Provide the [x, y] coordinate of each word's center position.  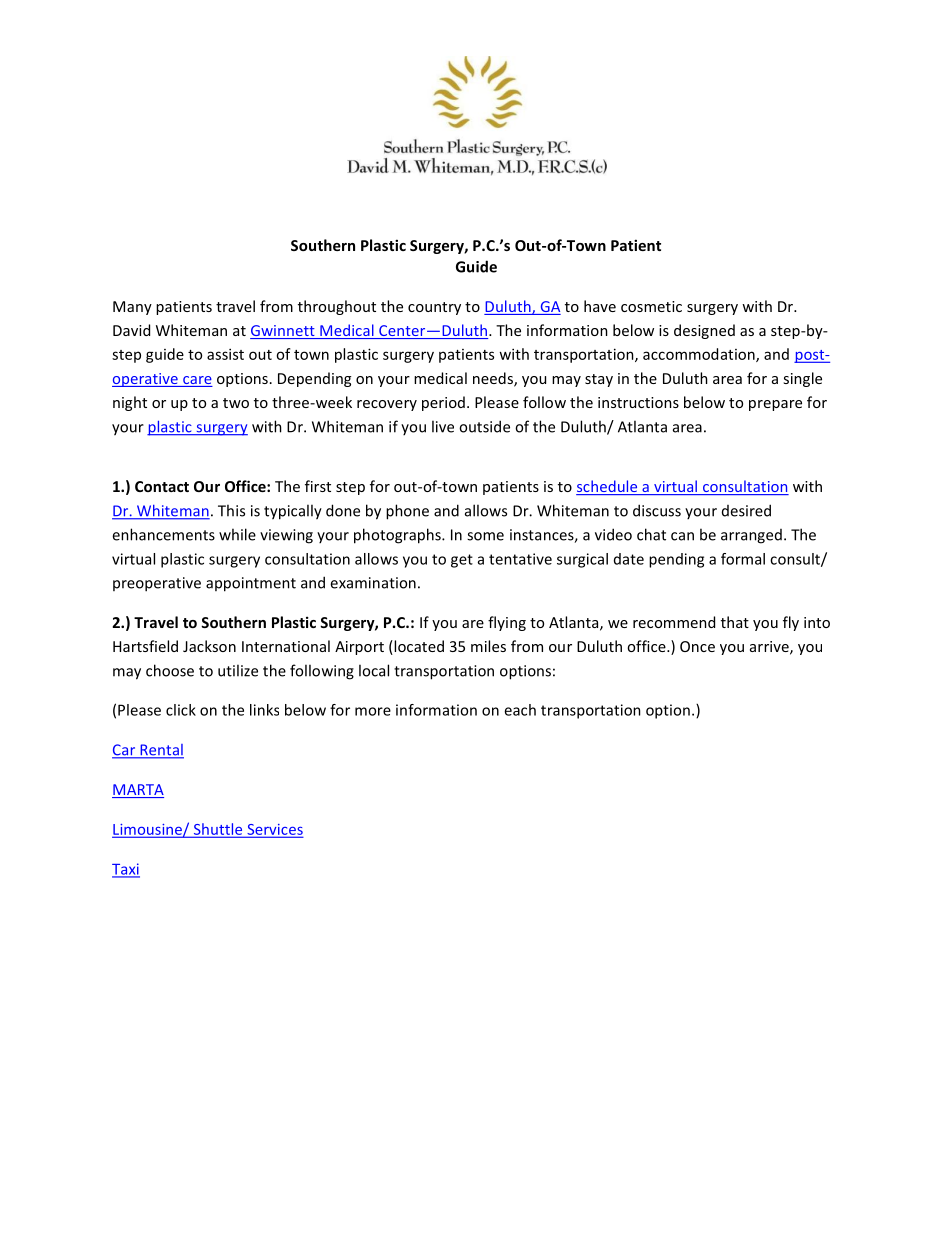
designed [704, 331]
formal [743, 559]
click [181, 710]
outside [484, 426]
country [434, 308]
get [462, 561]
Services [274, 830]
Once [697, 646]
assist [225, 354]
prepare [775, 405]
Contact [162, 486]
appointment [251, 584]
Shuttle [218, 830]
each [520, 710]
